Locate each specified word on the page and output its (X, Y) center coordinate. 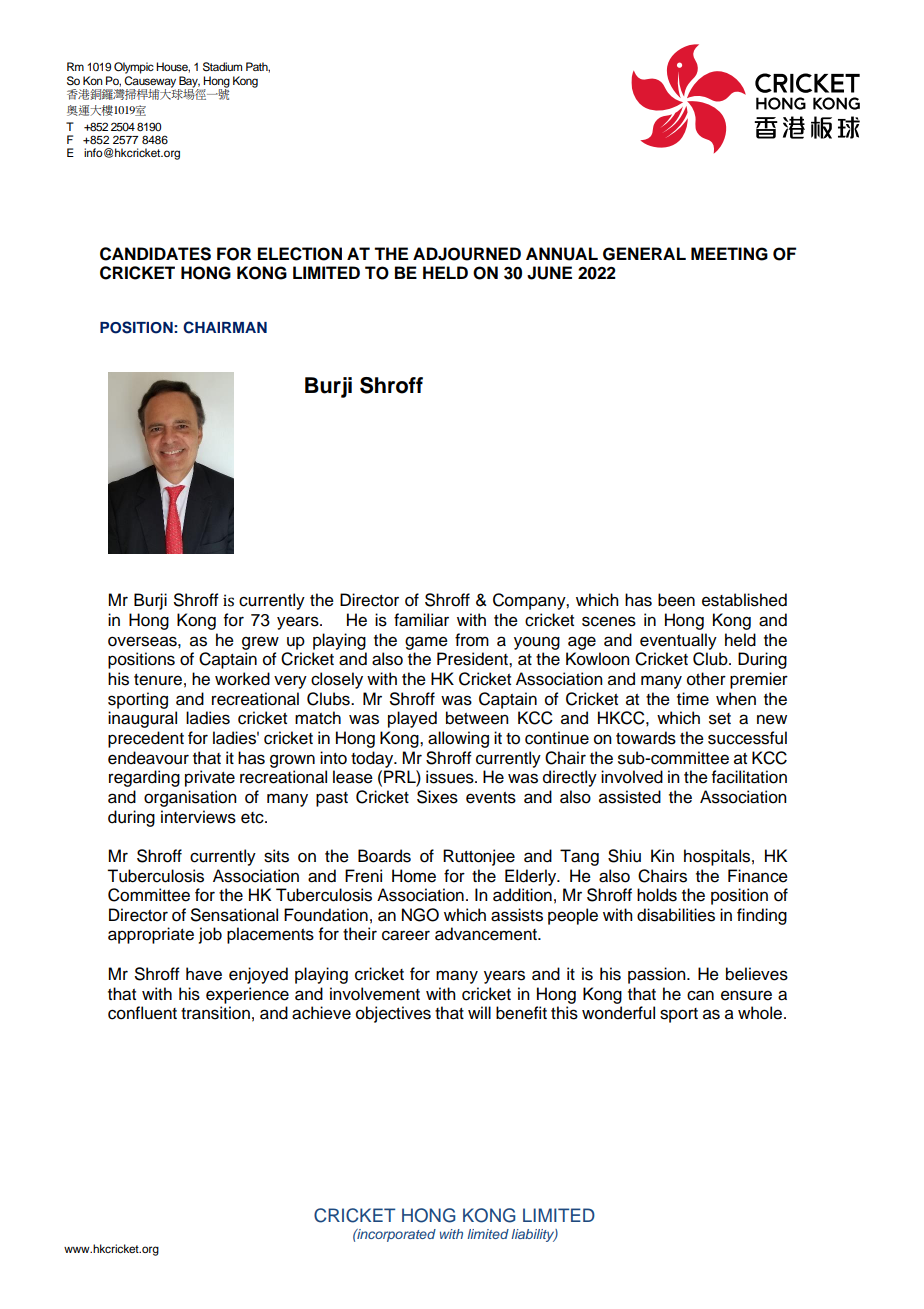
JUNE (549, 273)
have (204, 974)
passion (658, 975)
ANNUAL (562, 254)
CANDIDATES (155, 254)
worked (242, 679)
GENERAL (644, 254)
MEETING (729, 254)
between (477, 718)
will (479, 1012)
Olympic (134, 68)
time (693, 699)
